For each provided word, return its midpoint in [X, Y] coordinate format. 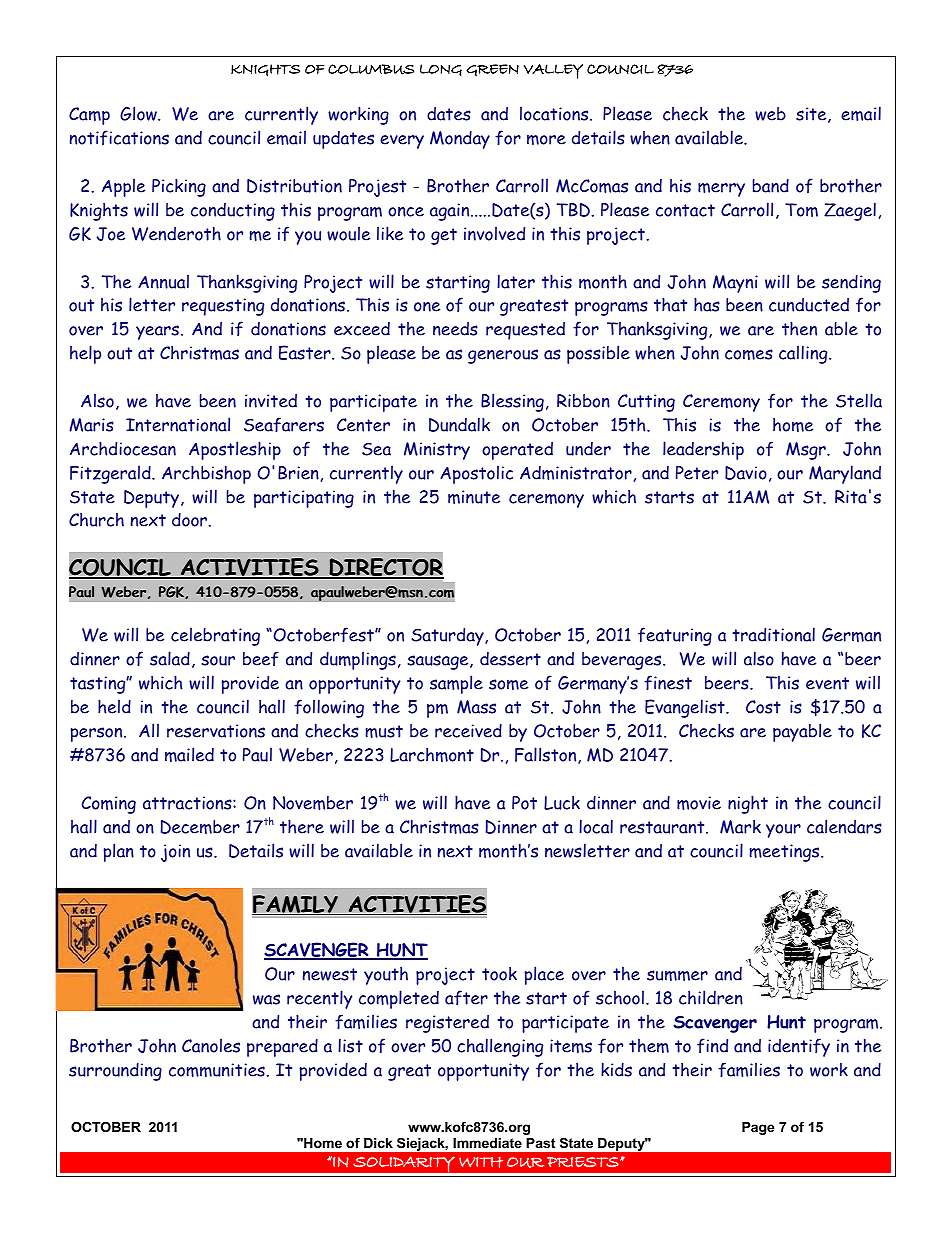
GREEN [492, 70]
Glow [139, 113]
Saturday [448, 636]
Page [758, 1128]
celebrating [215, 636]
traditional [773, 634]
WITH [481, 1162]
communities [217, 1070]
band [771, 186]
